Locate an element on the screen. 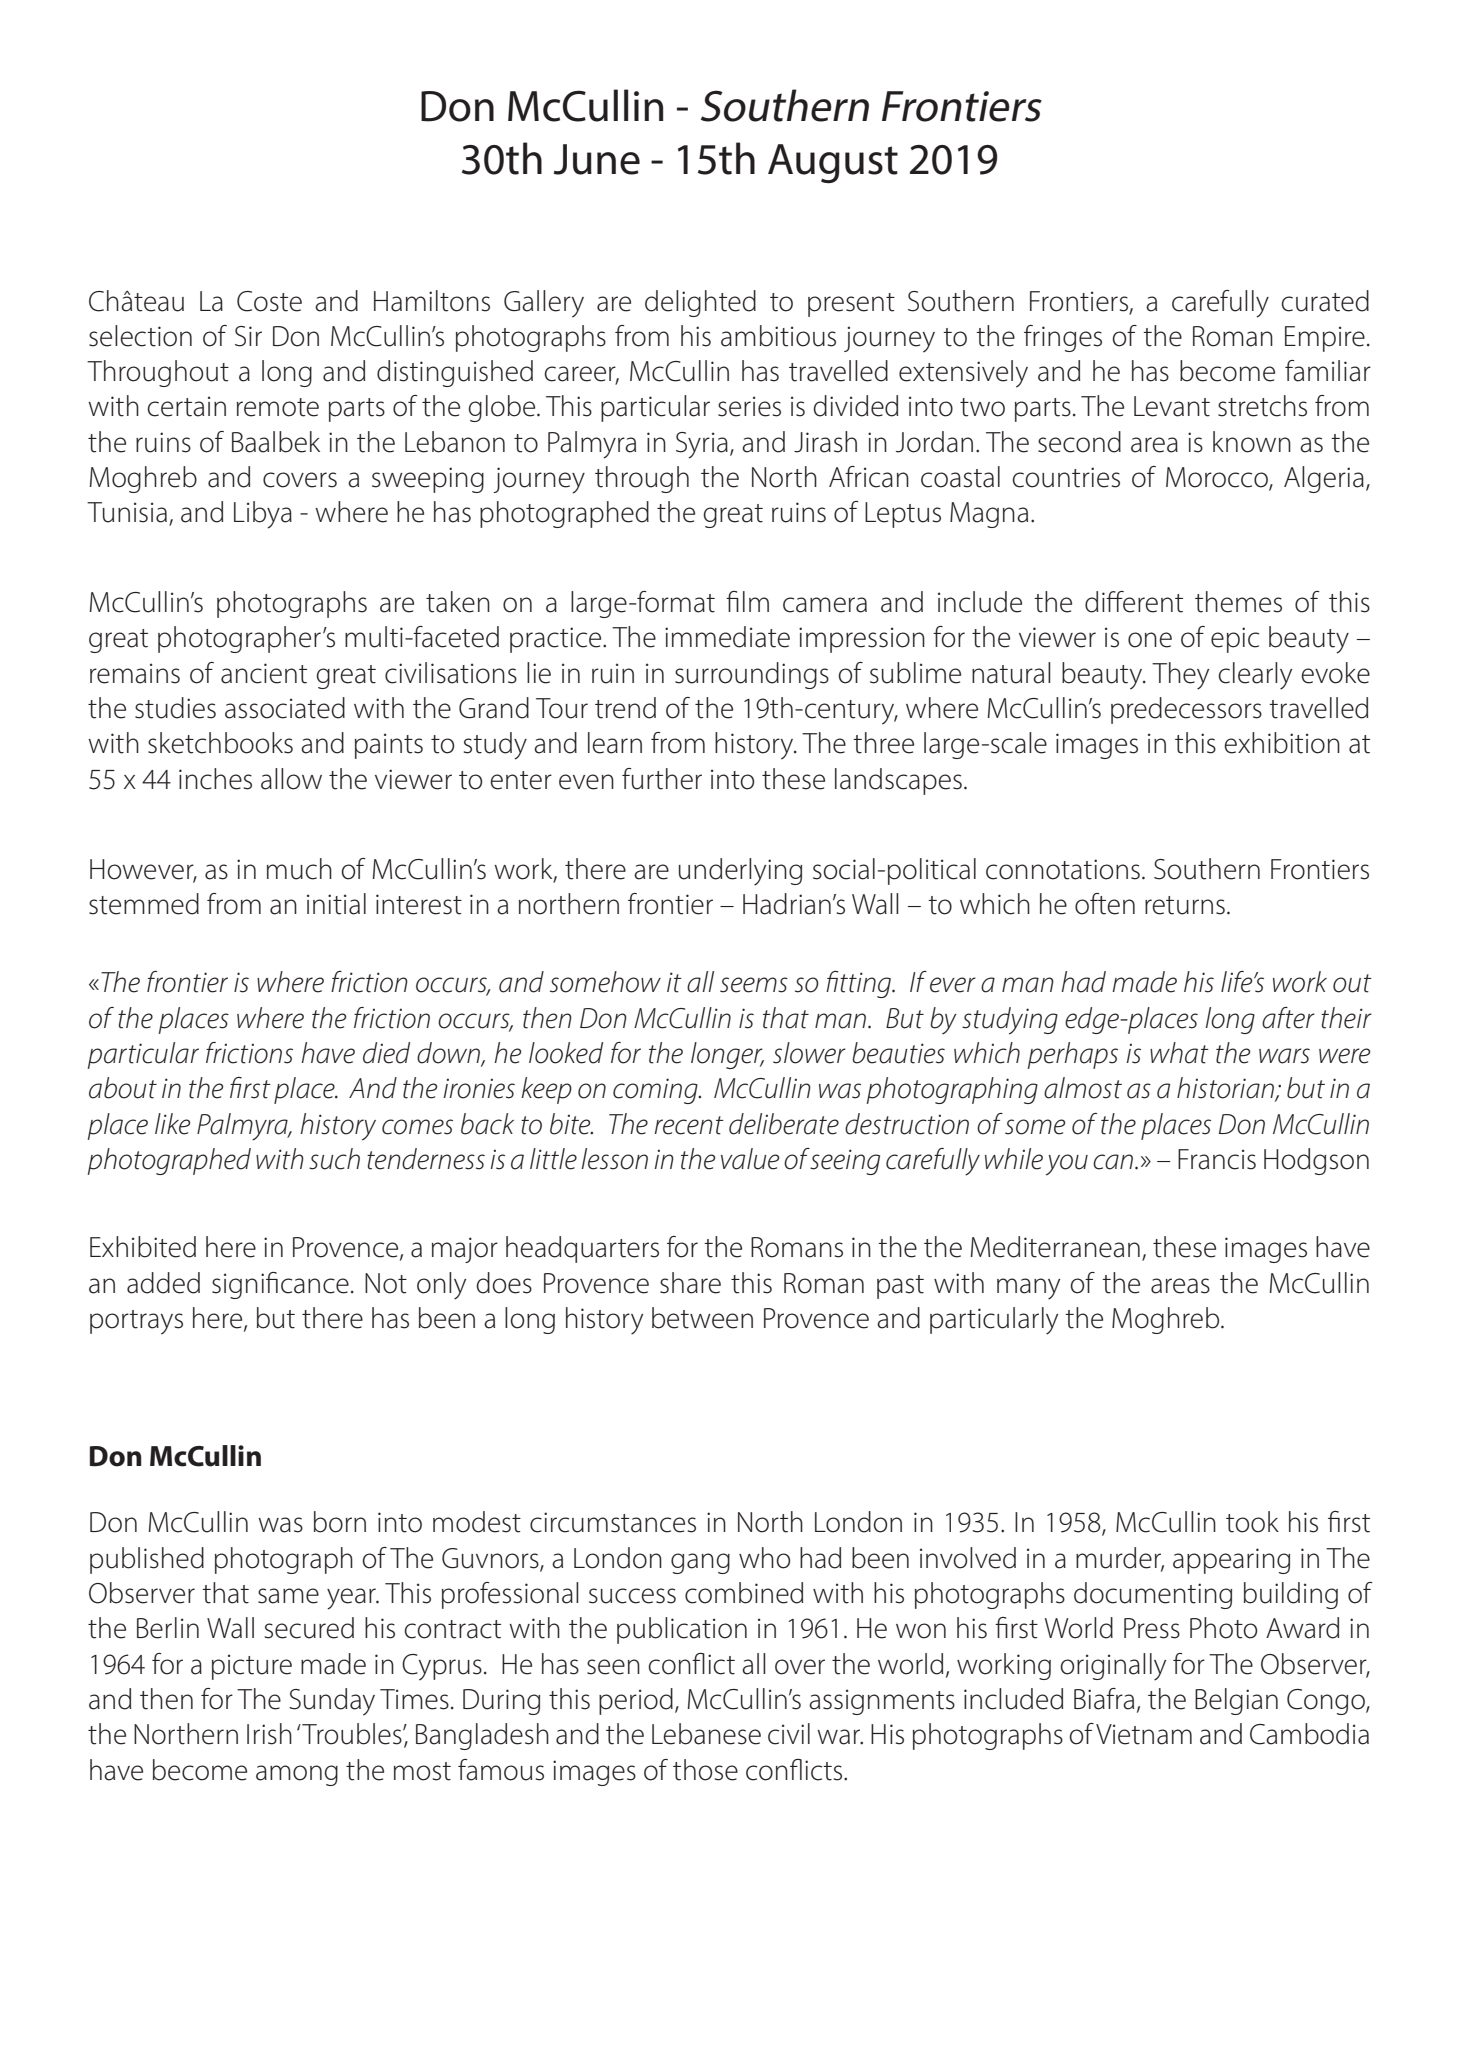  Libya is located at coordinates (263, 515).
